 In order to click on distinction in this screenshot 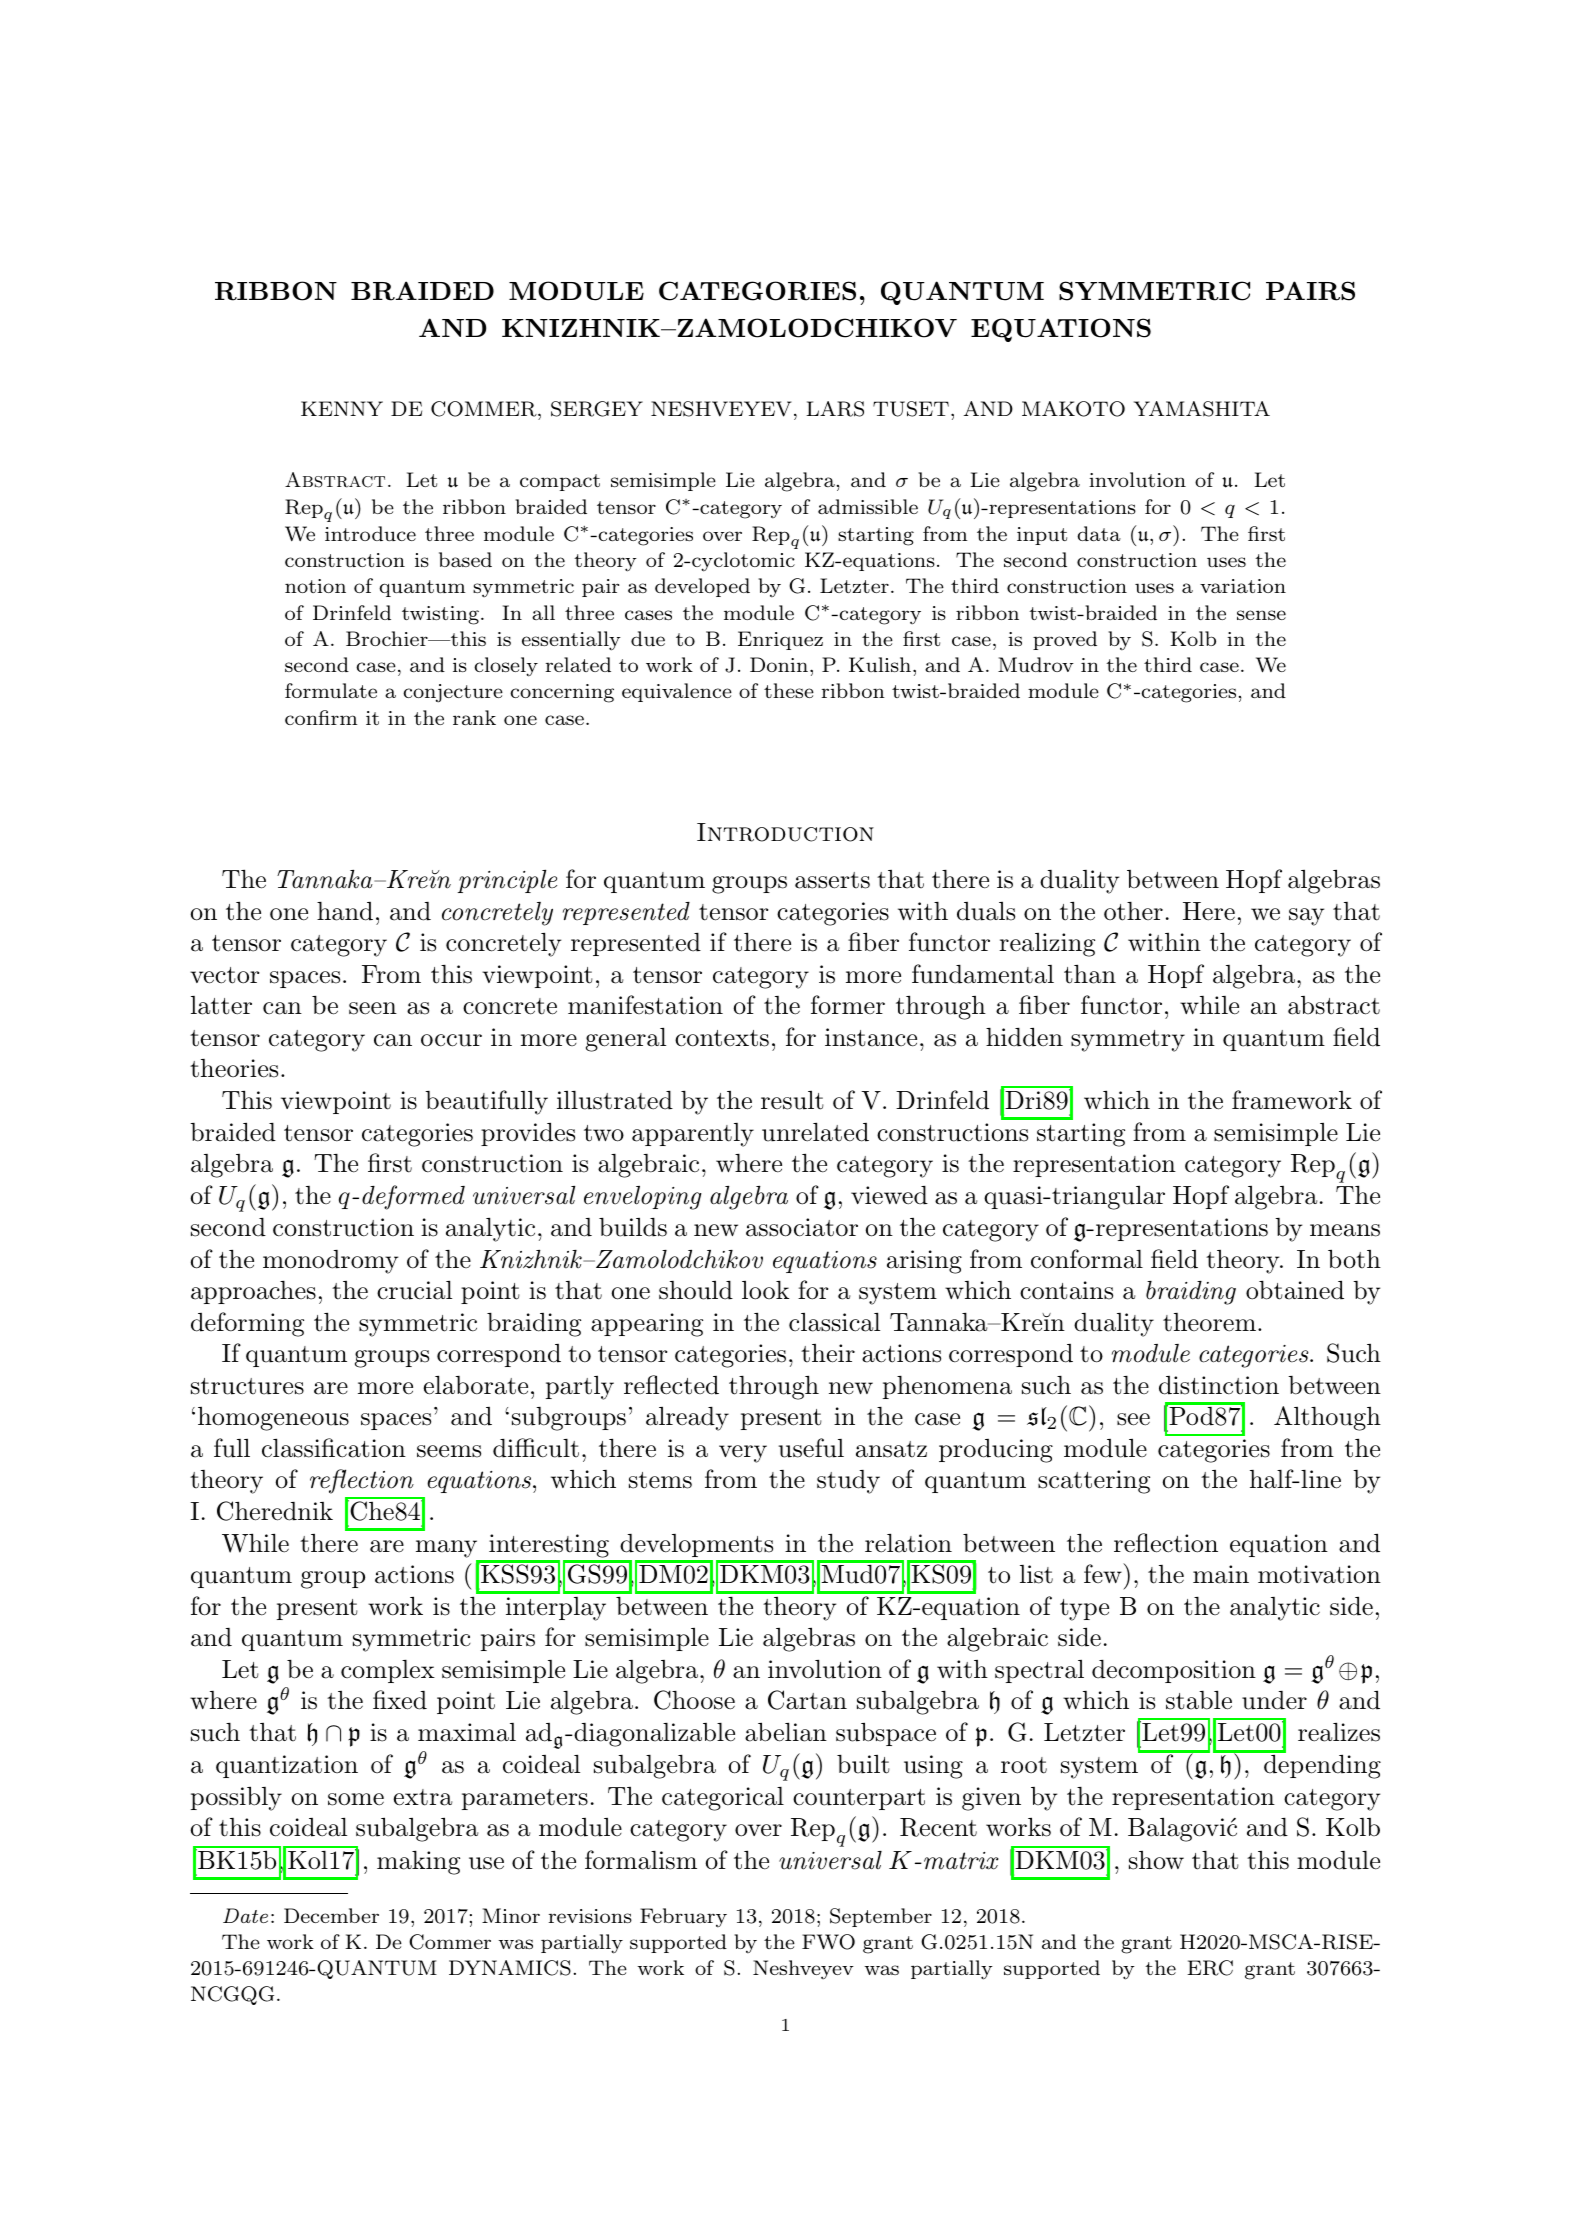, I will do `click(1219, 1385)`.
